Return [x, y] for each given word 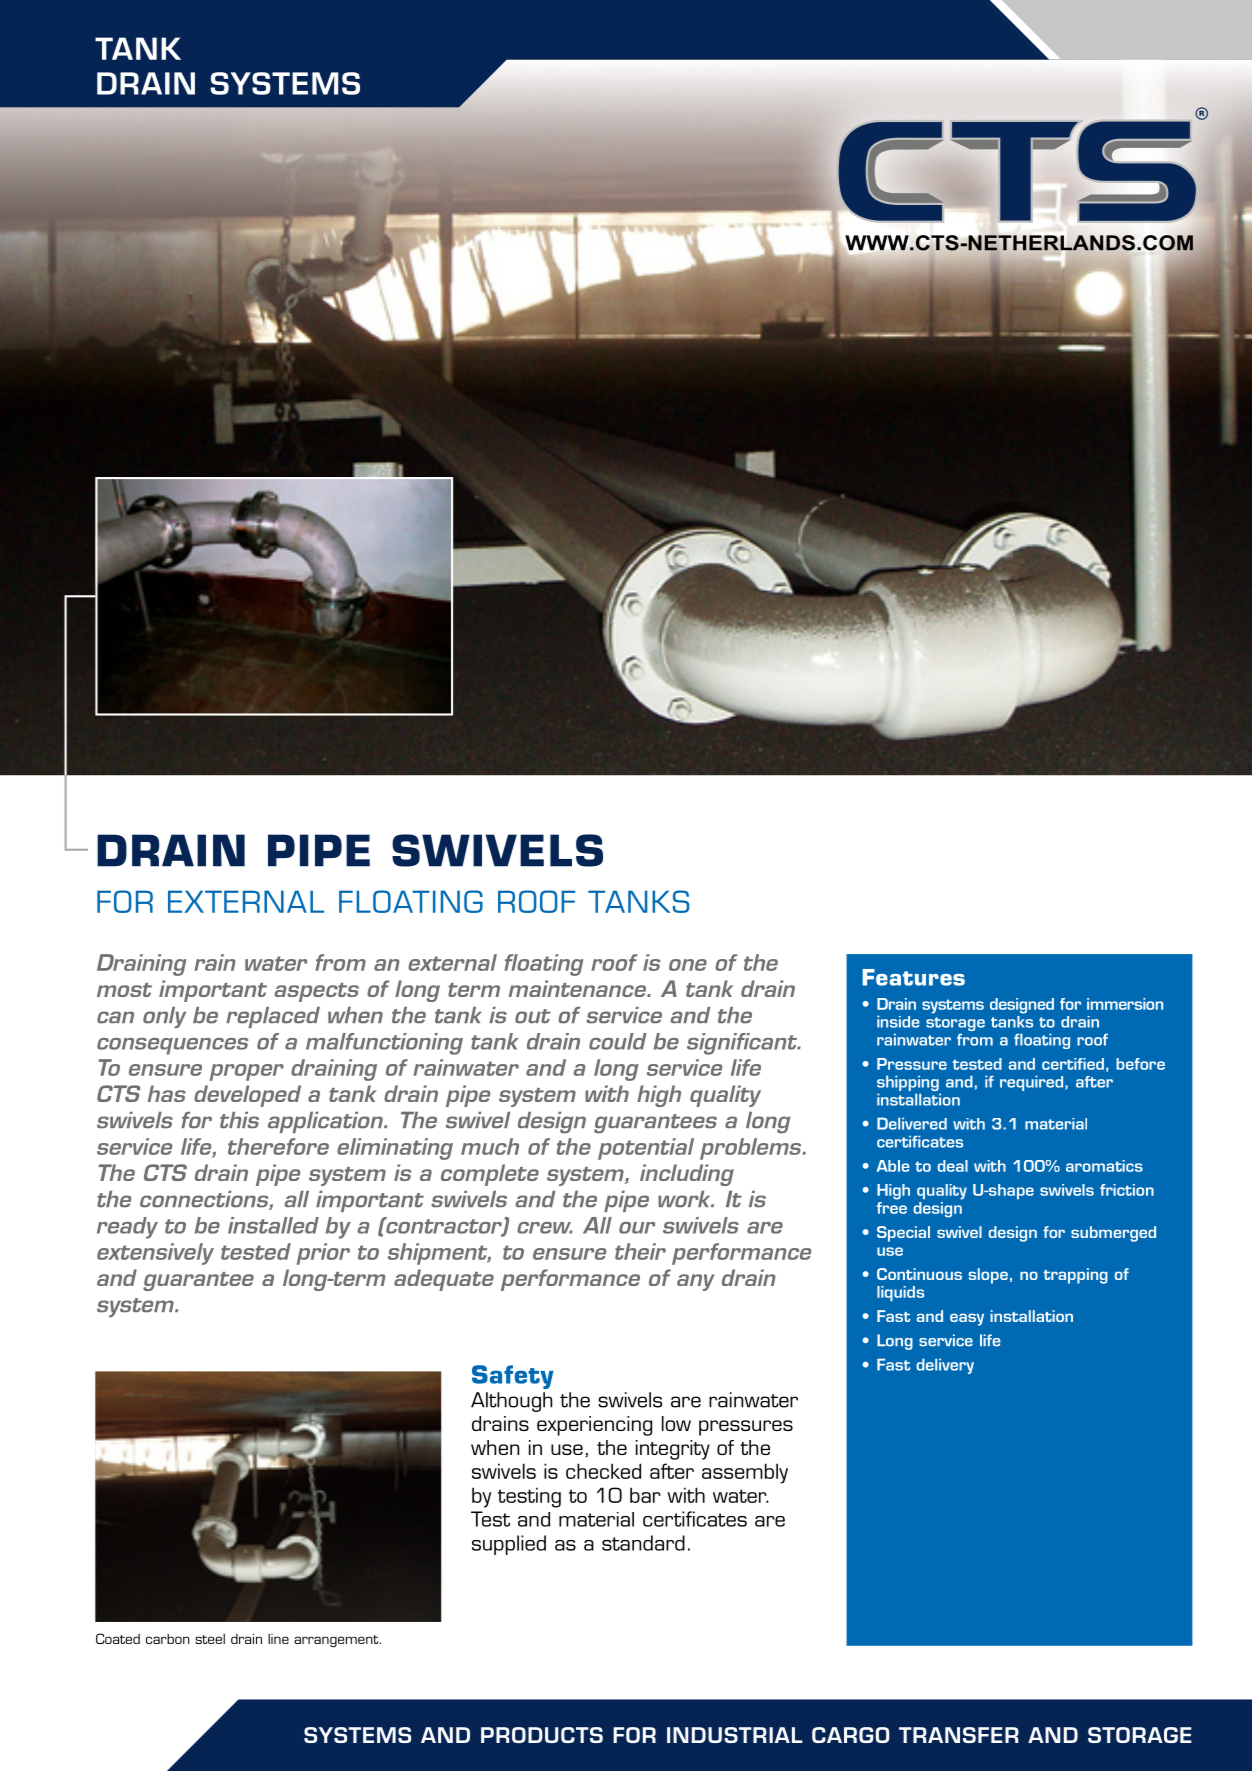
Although [511, 1402]
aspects [316, 992]
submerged [1113, 1234]
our [637, 1228]
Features [914, 977]
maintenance [579, 988]
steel [210, 1639]
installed [273, 1225]
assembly [745, 1473]
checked [603, 1471]
